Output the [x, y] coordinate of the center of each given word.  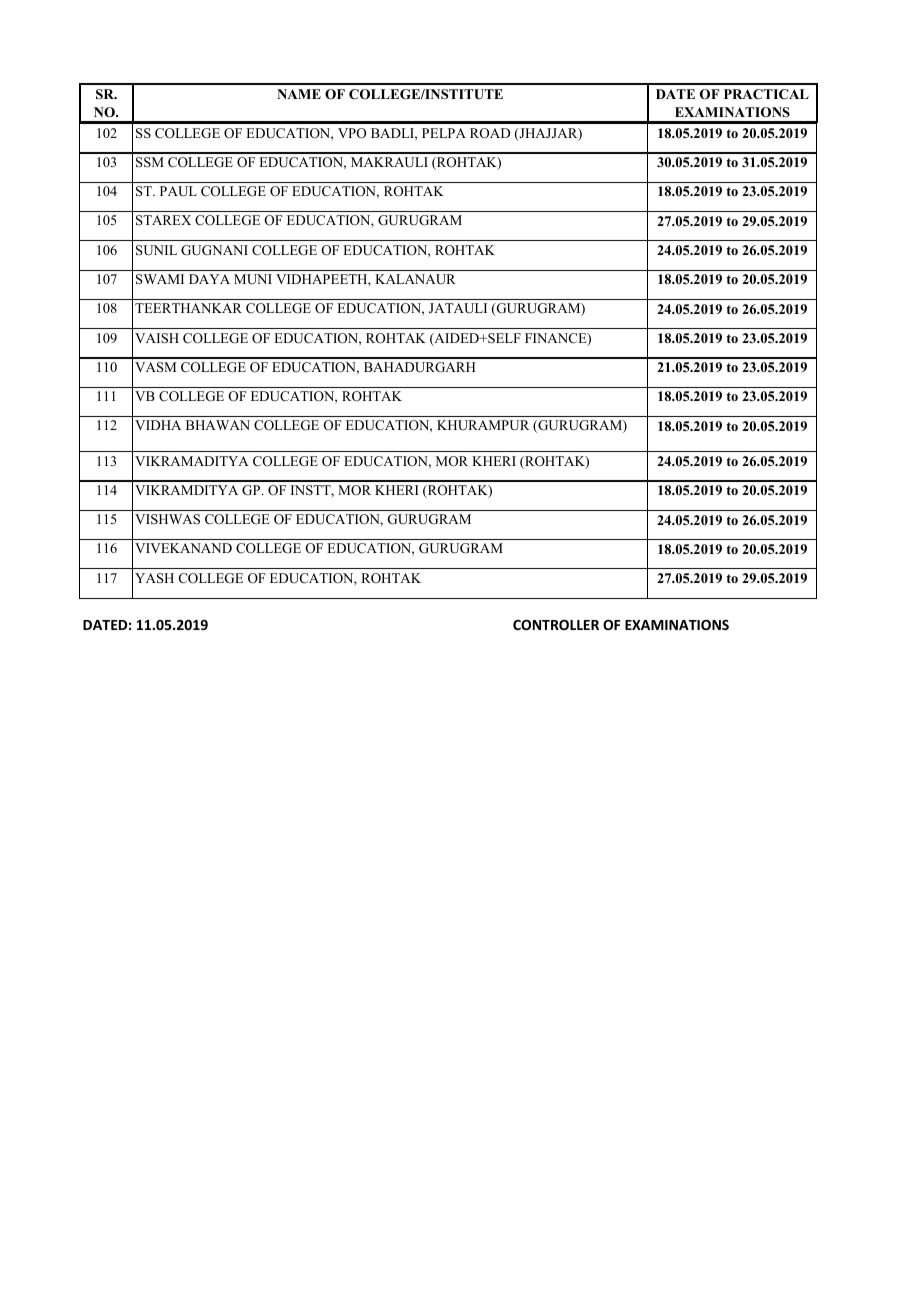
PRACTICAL [766, 94]
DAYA [209, 279]
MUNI [253, 279]
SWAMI [160, 279]
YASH [154, 578]
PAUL [178, 191]
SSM [150, 162]
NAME [299, 94]
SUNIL [156, 250]
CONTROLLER [556, 625]
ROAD [490, 133]
